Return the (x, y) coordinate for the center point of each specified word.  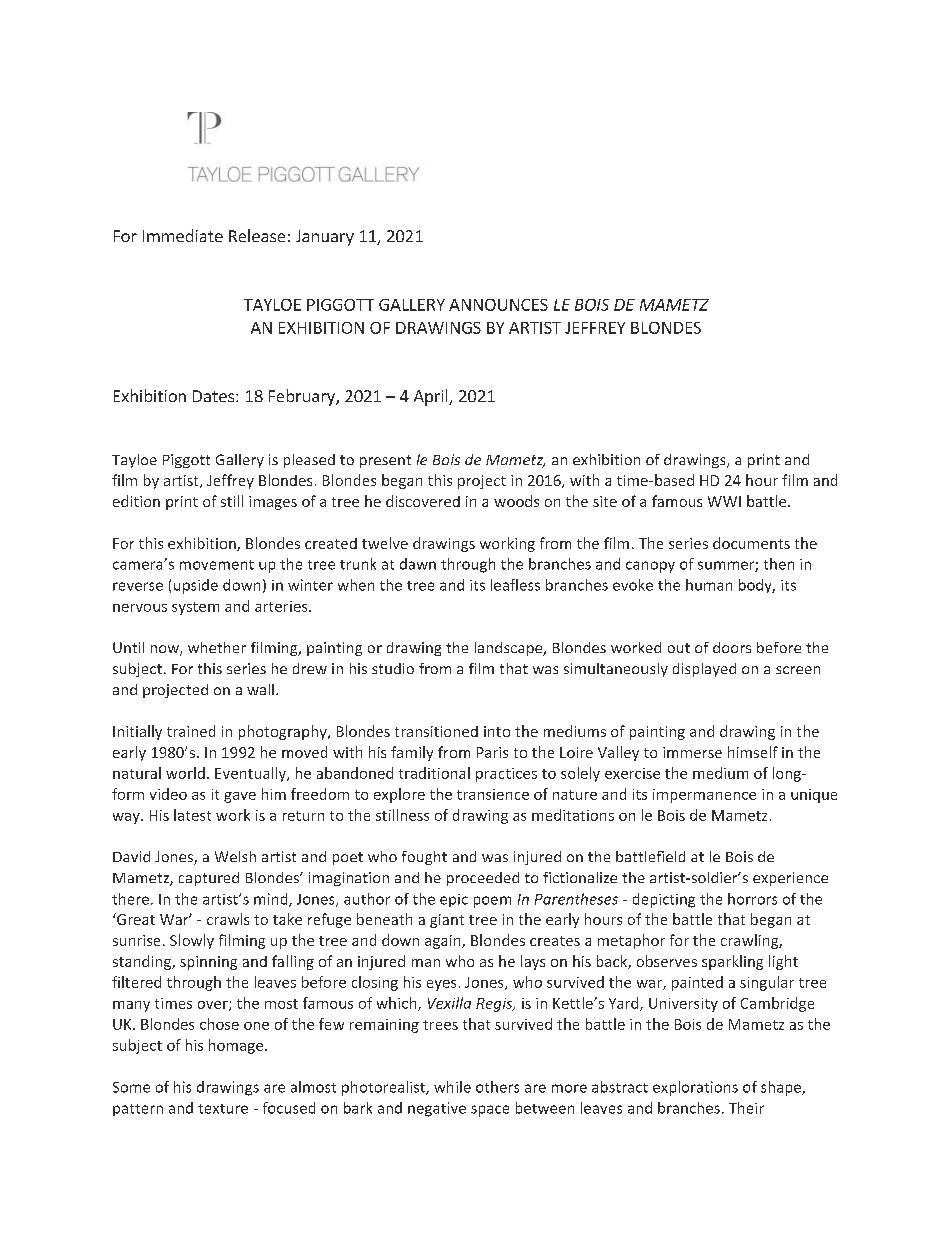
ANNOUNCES (498, 305)
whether (217, 647)
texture (223, 1109)
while (452, 1087)
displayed (704, 670)
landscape (510, 649)
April (432, 397)
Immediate (183, 235)
